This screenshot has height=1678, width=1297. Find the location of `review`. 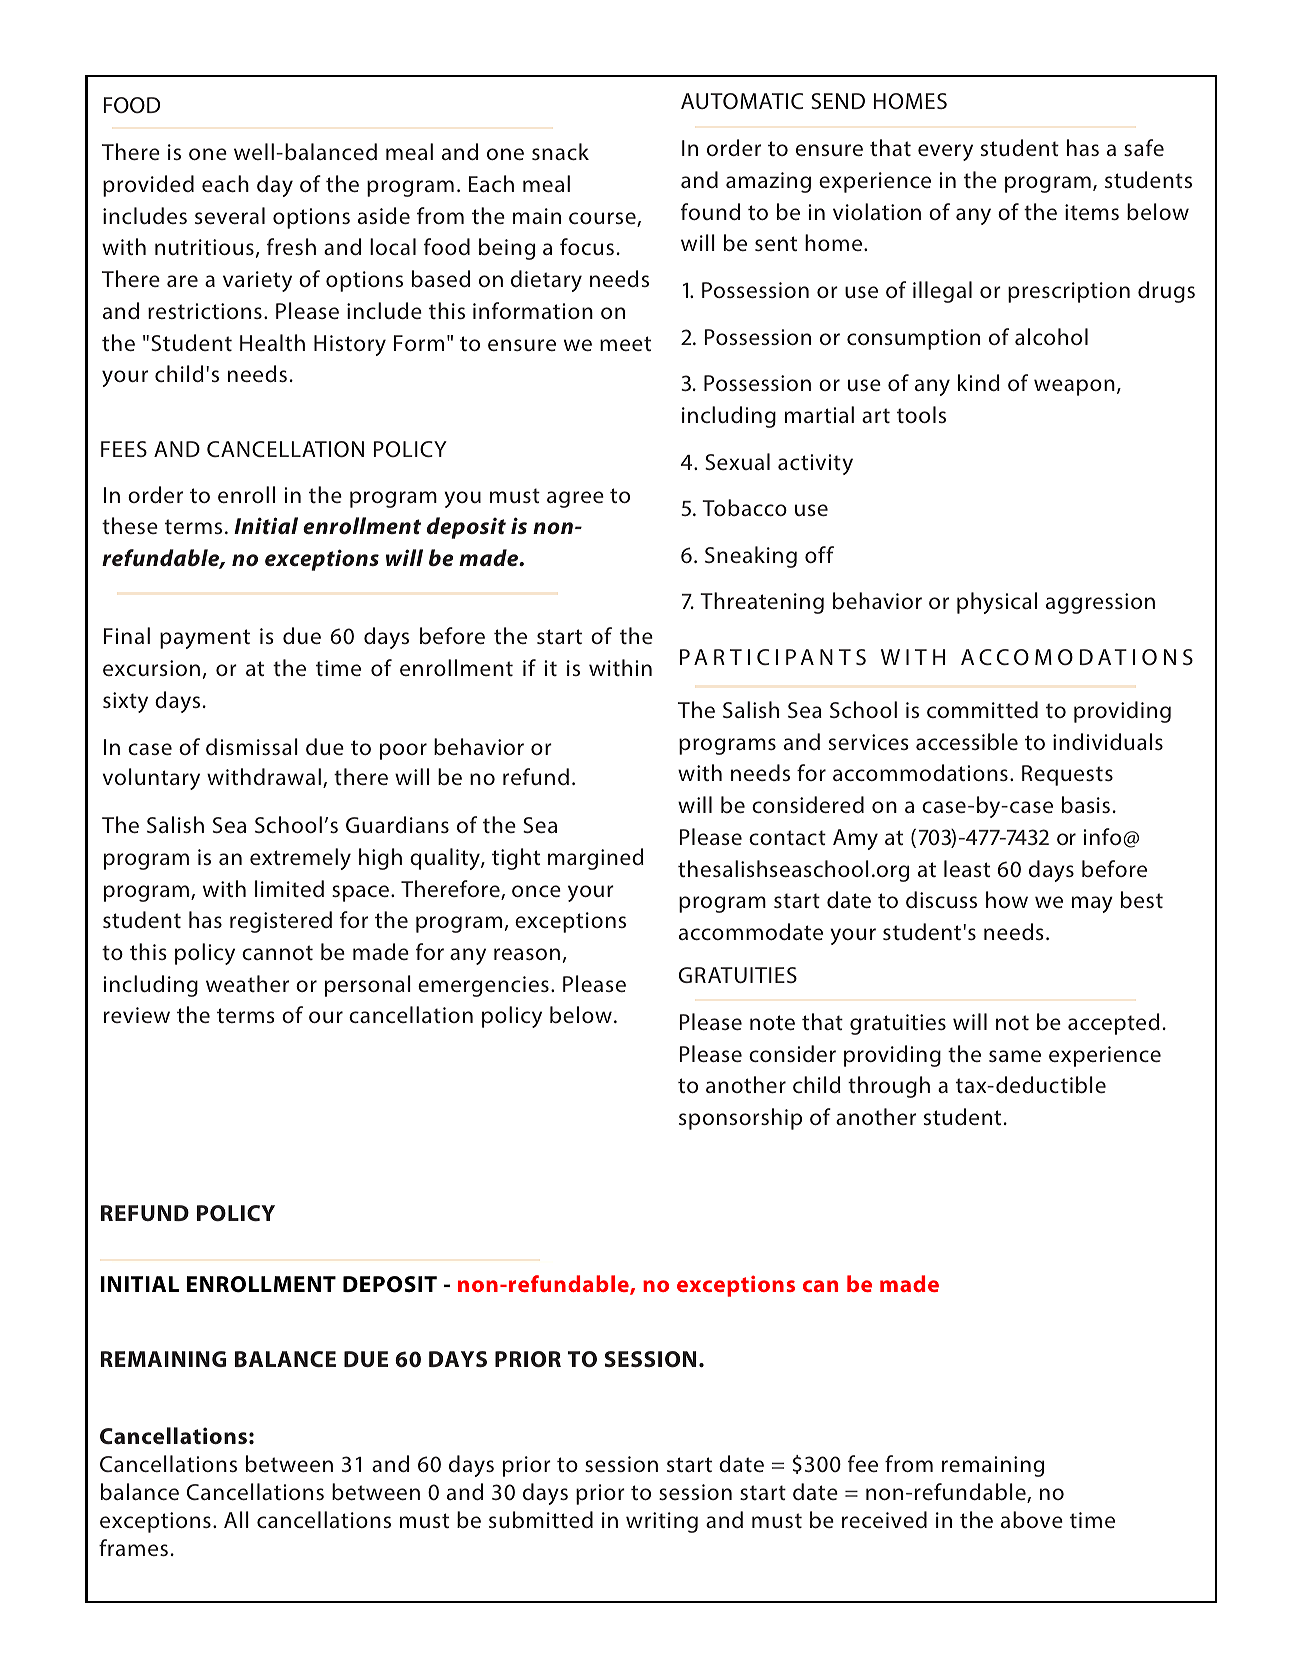

review is located at coordinates (137, 1015).
